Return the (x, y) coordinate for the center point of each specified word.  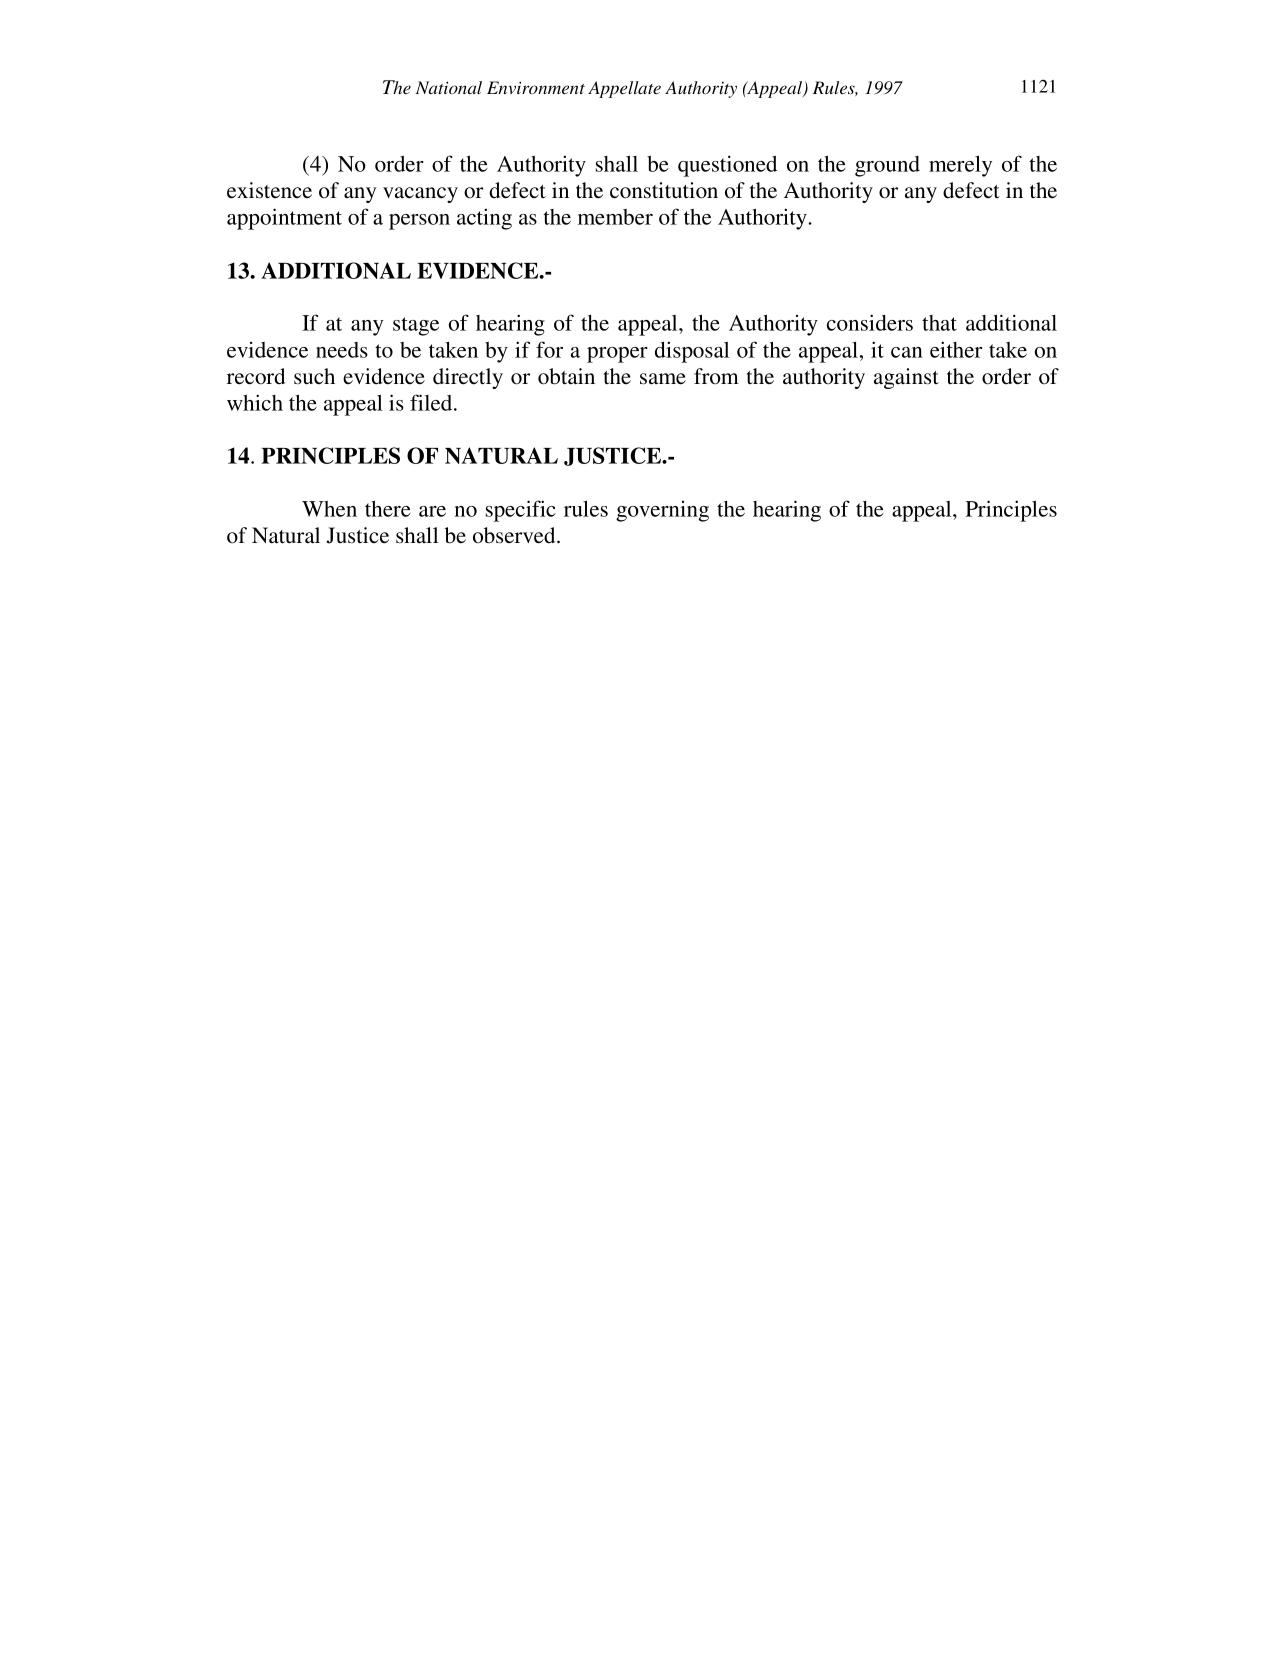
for (549, 349)
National (449, 87)
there (388, 509)
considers (870, 322)
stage (416, 326)
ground (887, 166)
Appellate (624, 89)
